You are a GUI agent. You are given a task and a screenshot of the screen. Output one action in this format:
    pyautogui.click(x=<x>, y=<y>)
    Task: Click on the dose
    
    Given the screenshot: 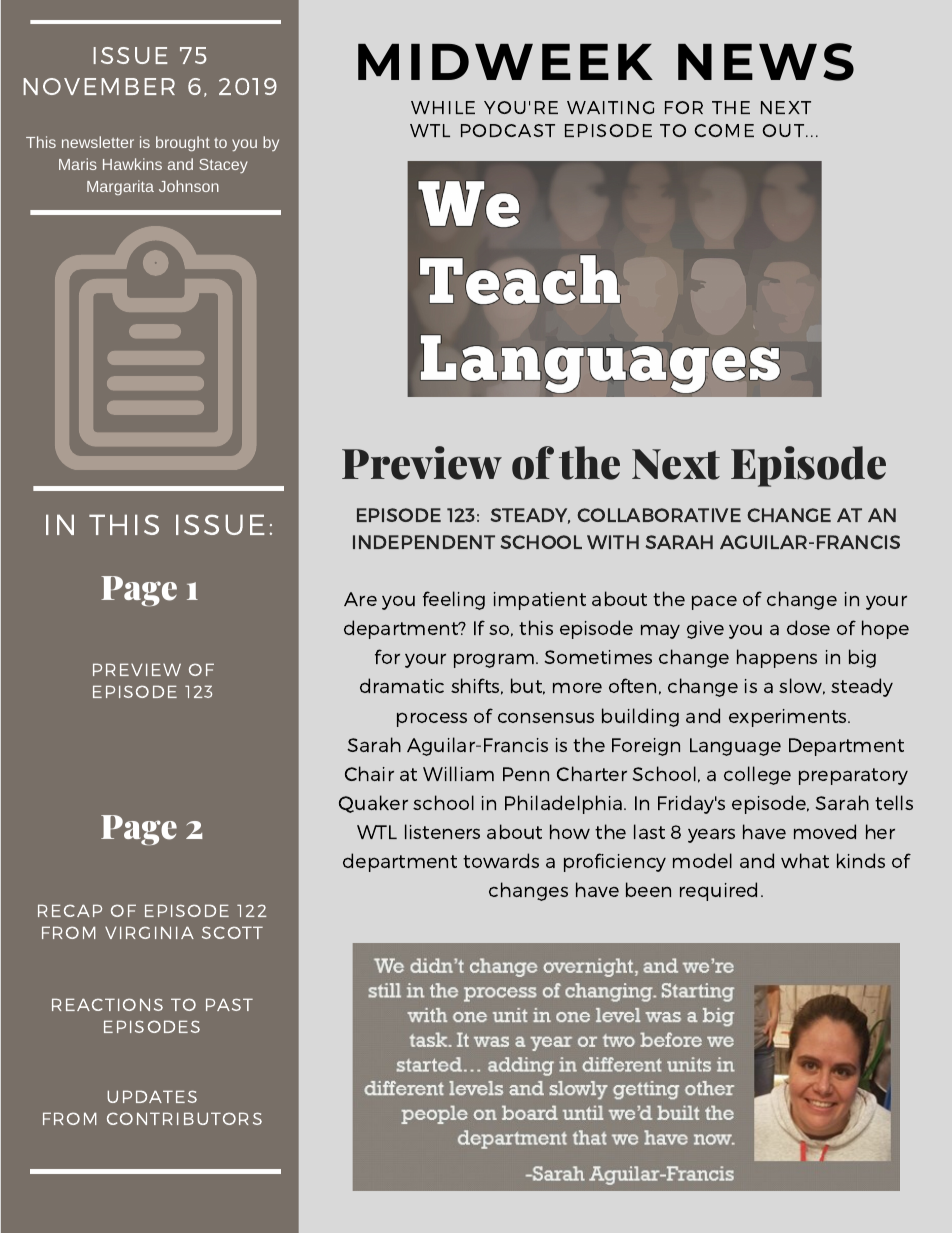 What is the action you would take?
    pyautogui.click(x=808, y=627)
